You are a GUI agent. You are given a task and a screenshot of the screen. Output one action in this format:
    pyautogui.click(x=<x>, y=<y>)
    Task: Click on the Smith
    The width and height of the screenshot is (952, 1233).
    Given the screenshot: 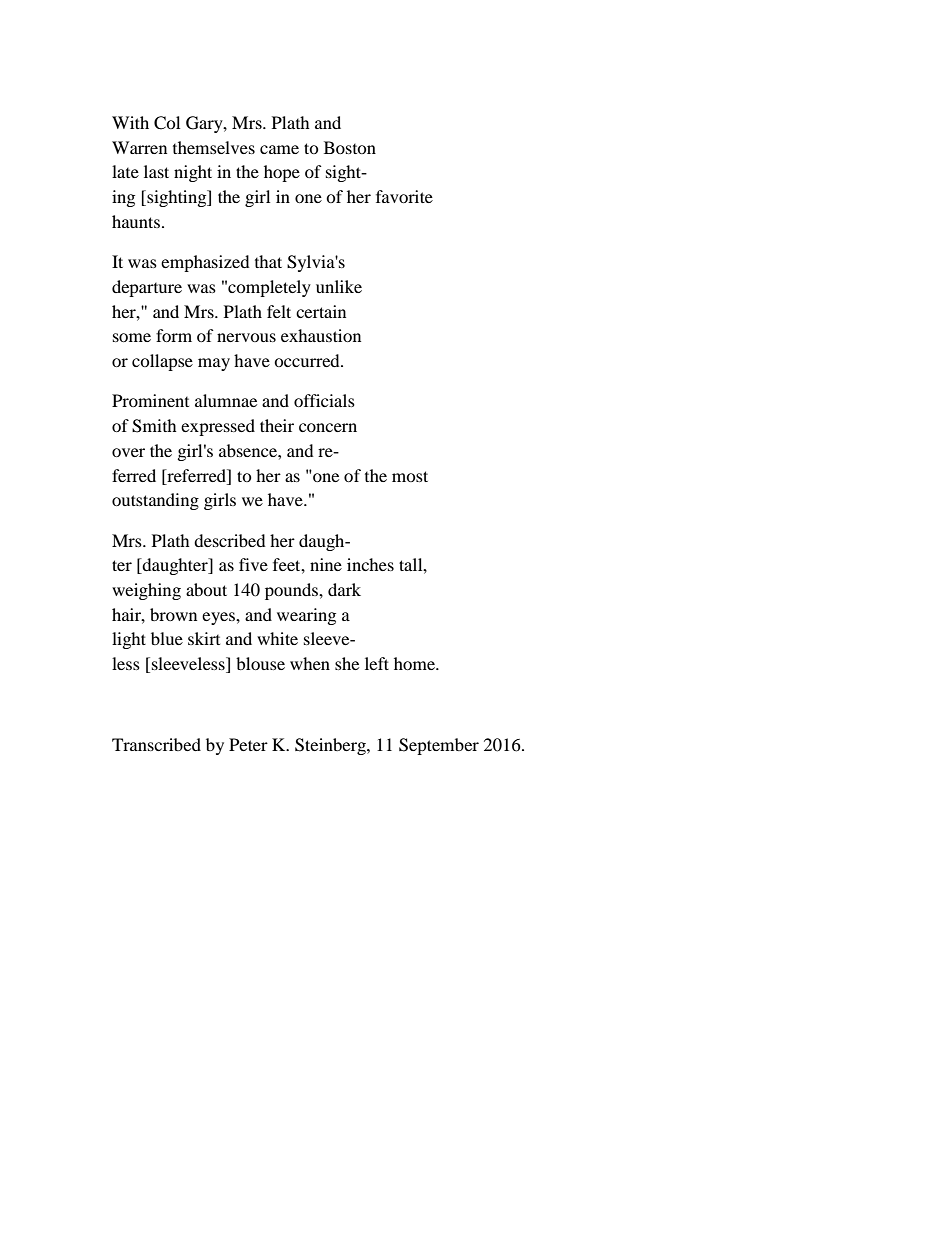 What is the action you would take?
    pyautogui.click(x=154, y=426)
